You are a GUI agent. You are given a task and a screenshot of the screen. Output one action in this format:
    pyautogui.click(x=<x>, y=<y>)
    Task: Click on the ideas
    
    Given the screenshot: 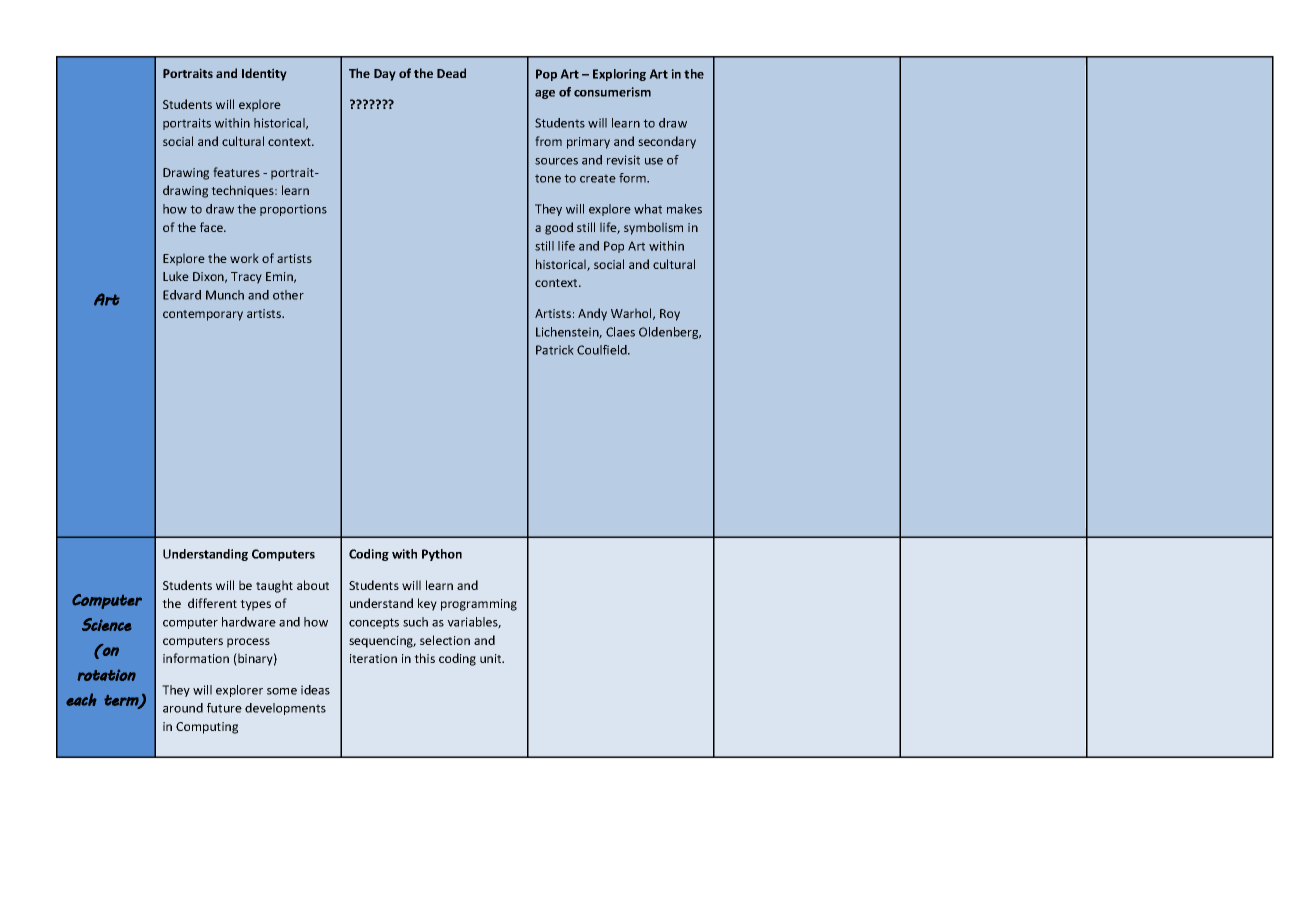 What is the action you would take?
    pyautogui.click(x=315, y=690)
